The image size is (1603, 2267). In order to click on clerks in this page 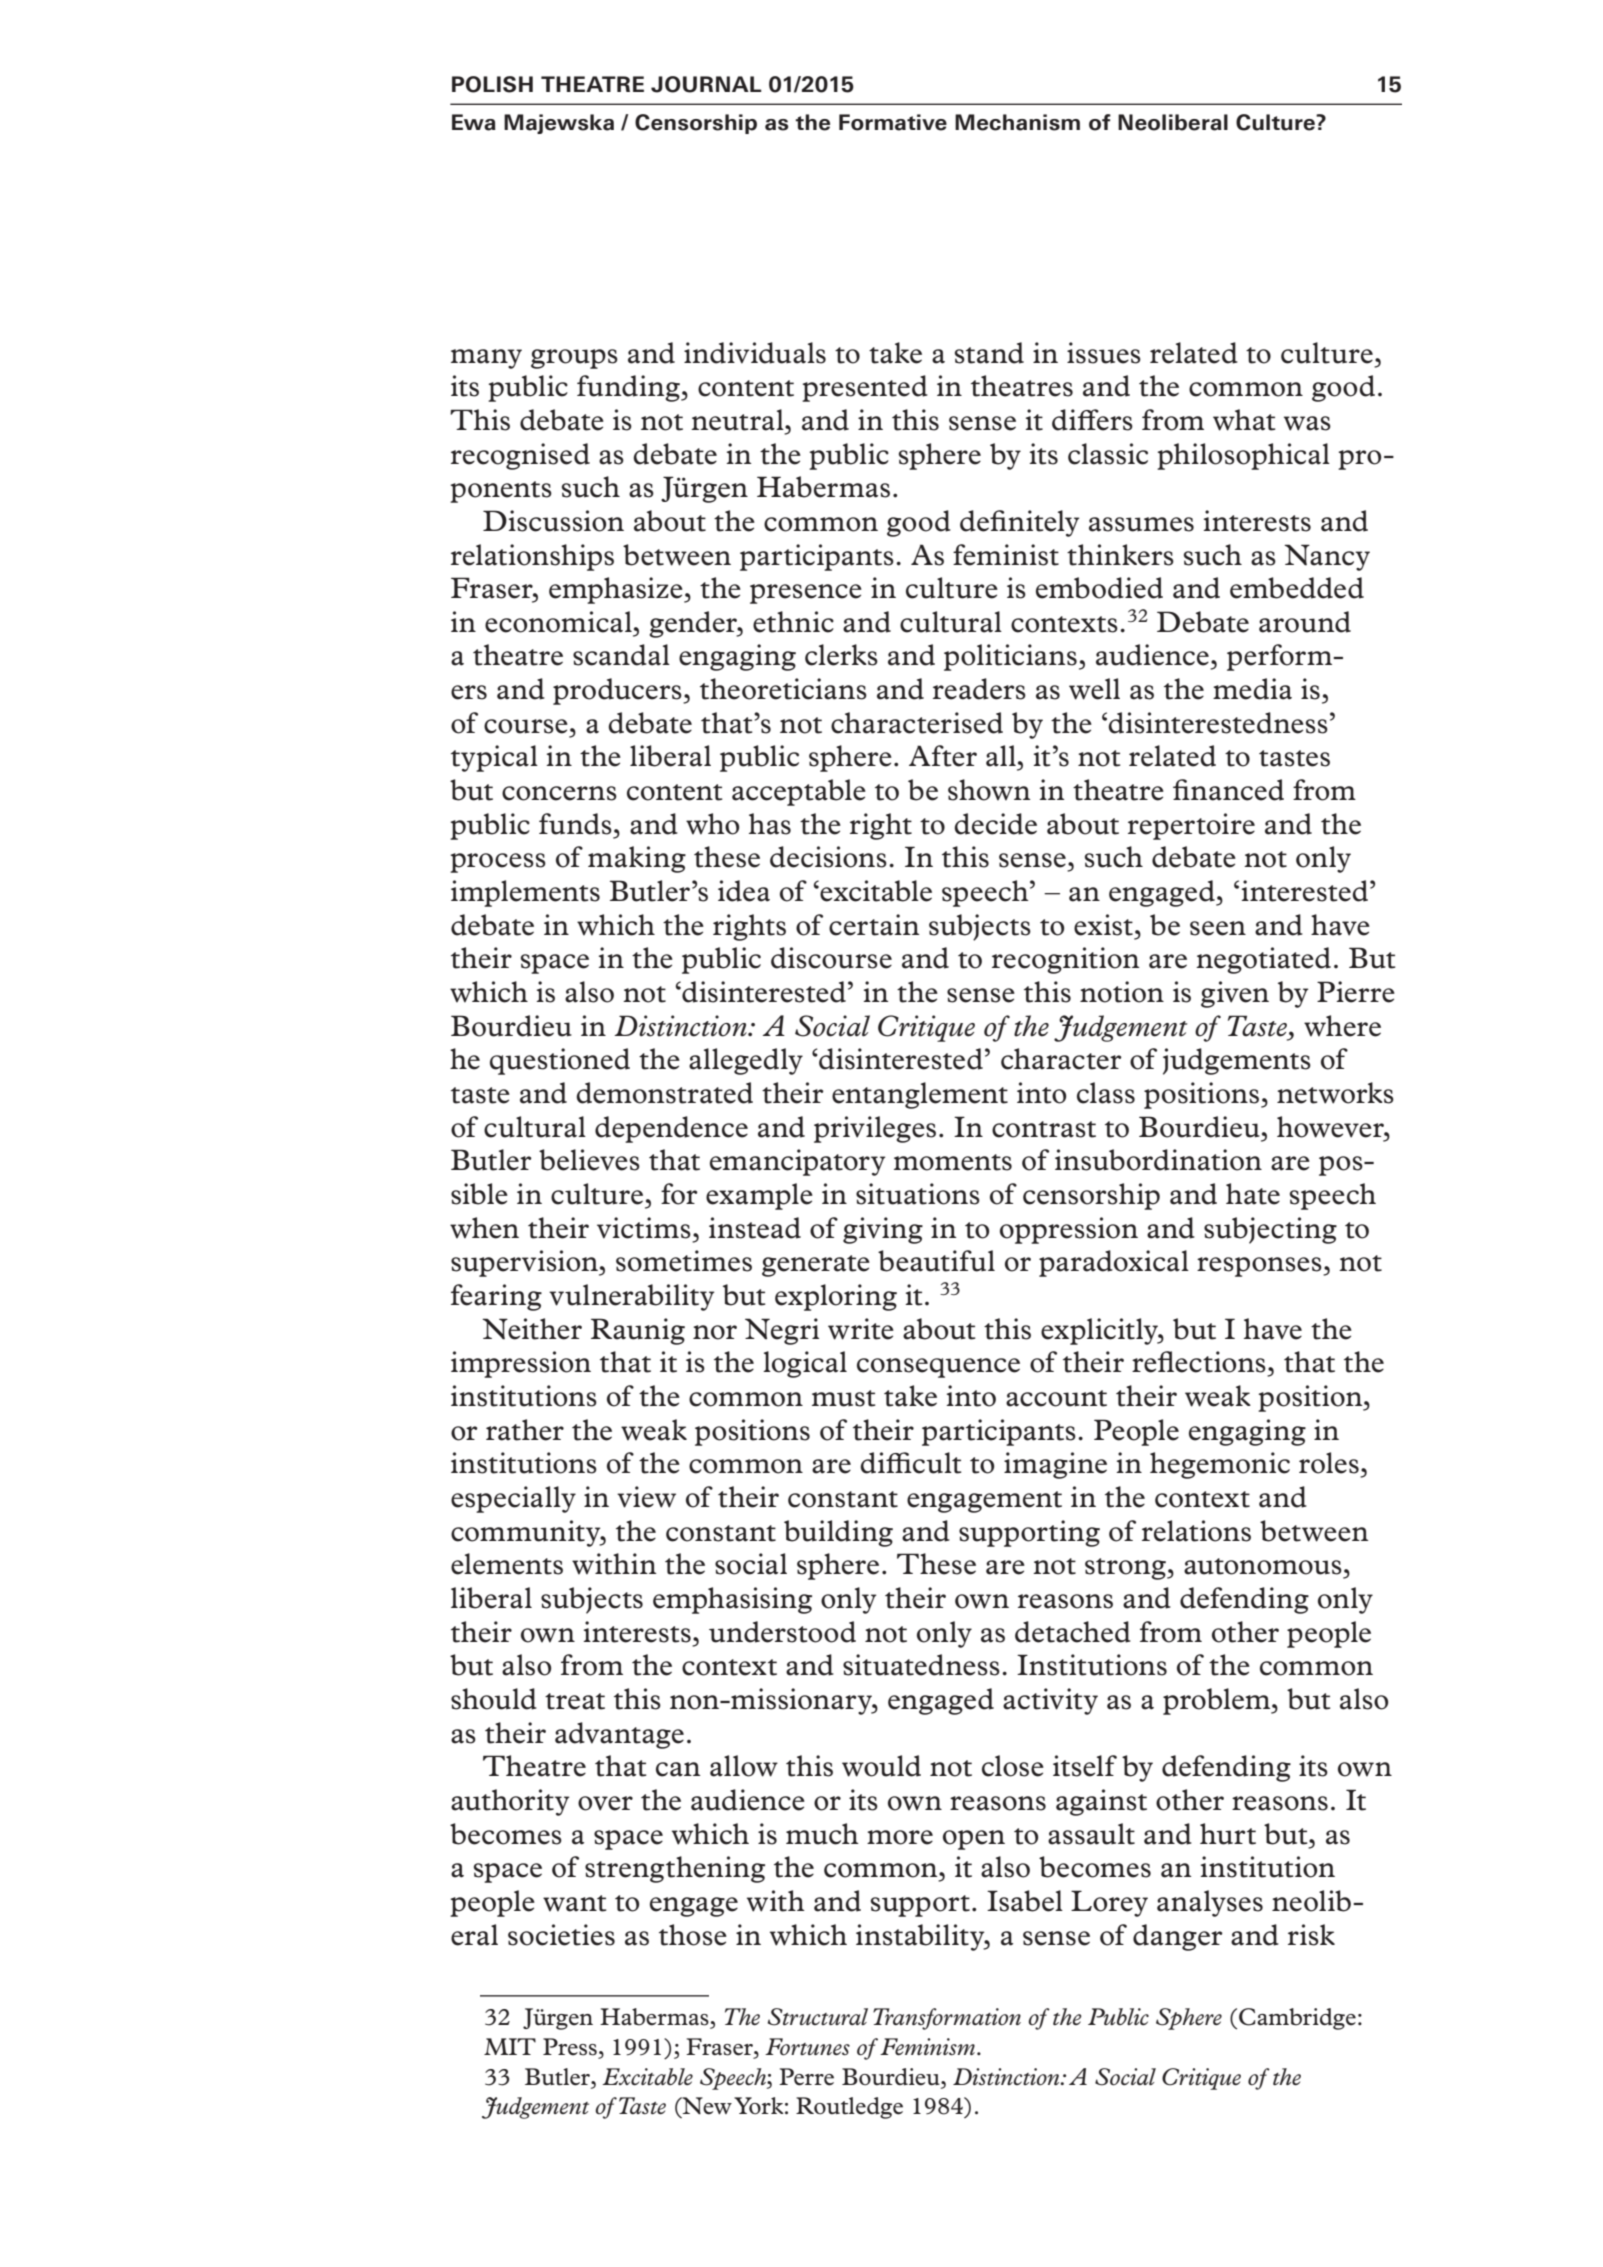, I will do `click(841, 655)`.
